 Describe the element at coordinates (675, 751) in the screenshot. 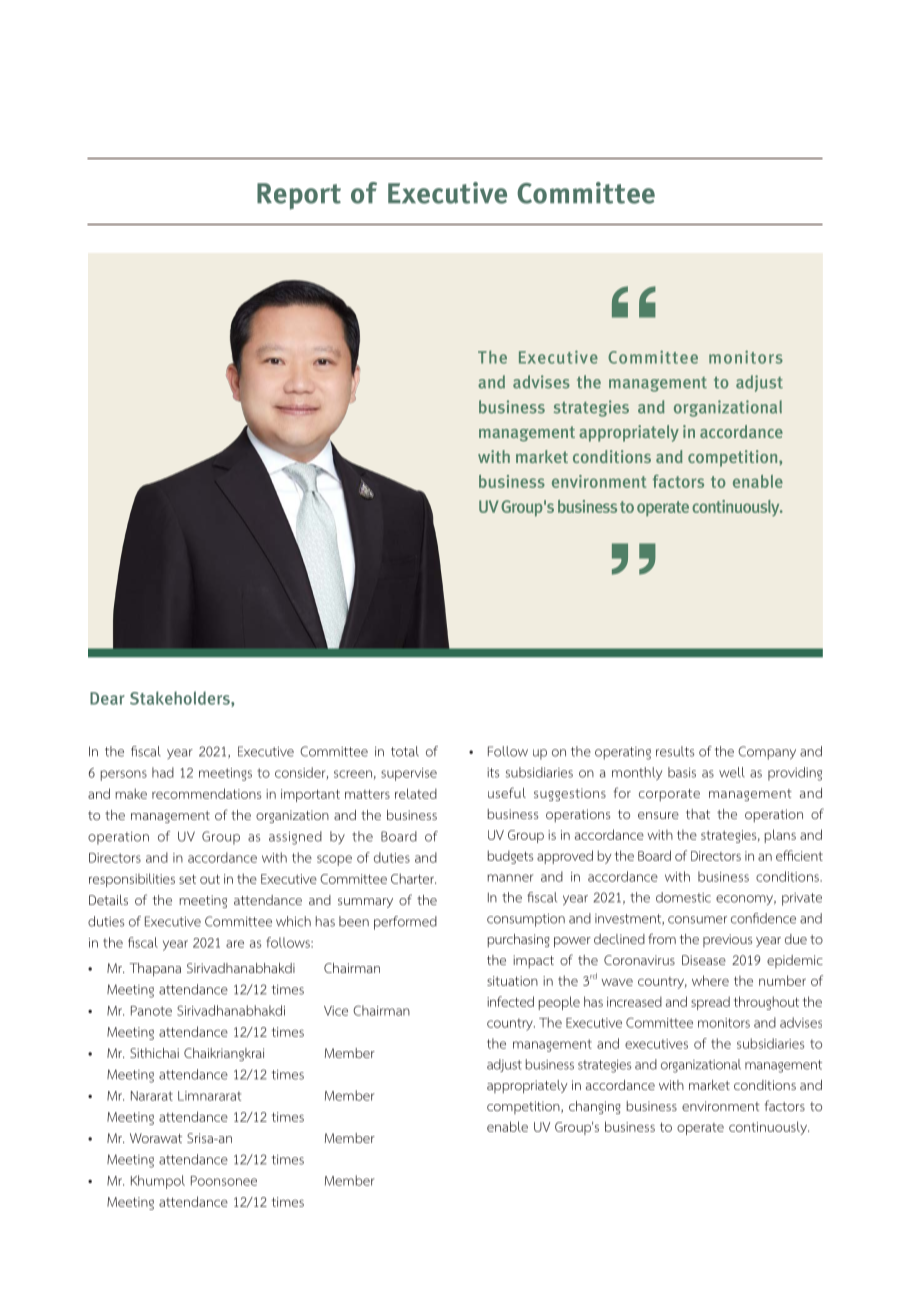

I see `results` at that location.
